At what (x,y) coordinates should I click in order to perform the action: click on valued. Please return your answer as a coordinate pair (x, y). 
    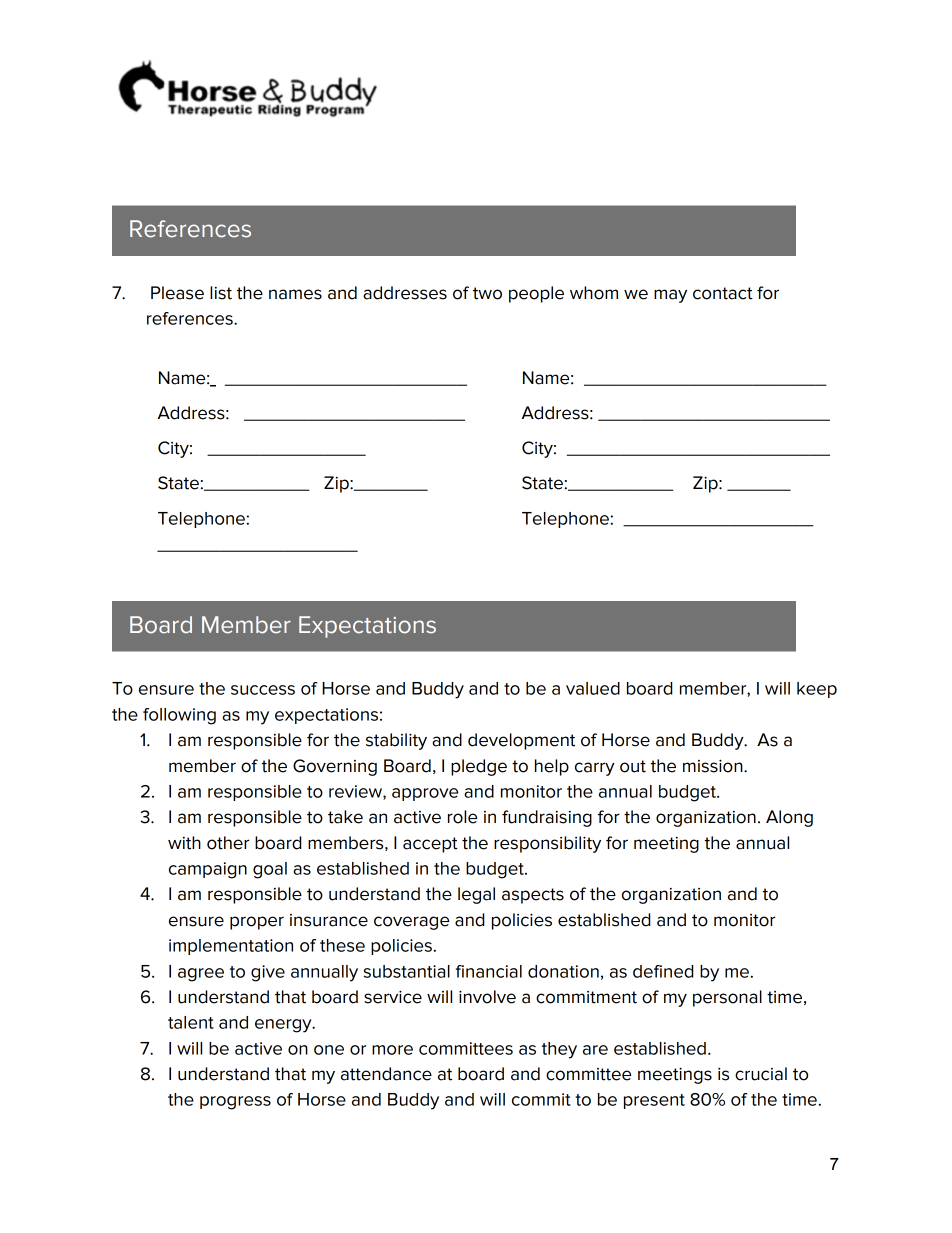
    Looking at the image, I should click on (593, 688).
